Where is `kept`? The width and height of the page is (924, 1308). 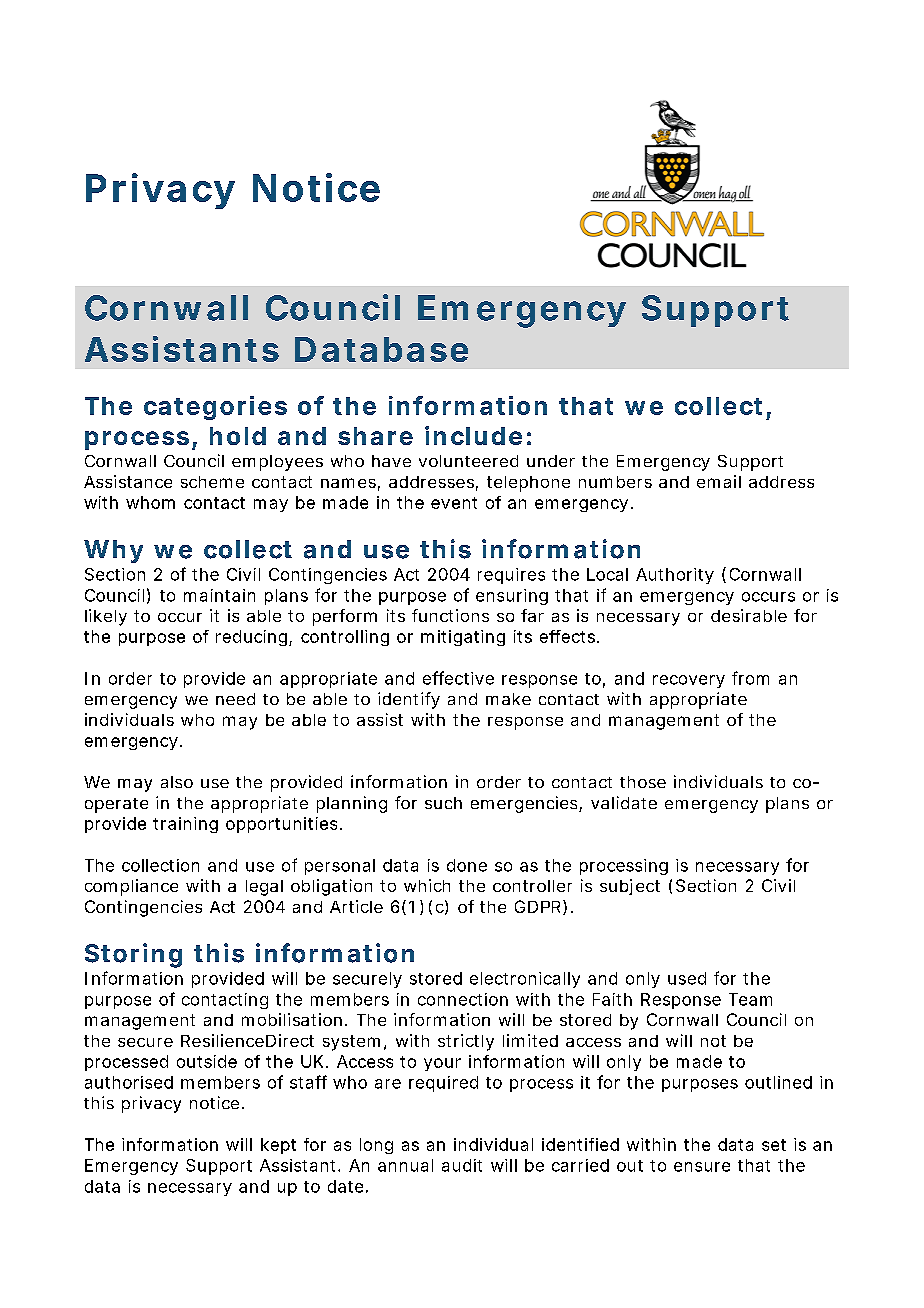 kept is located at coordinates (278, 1146).
